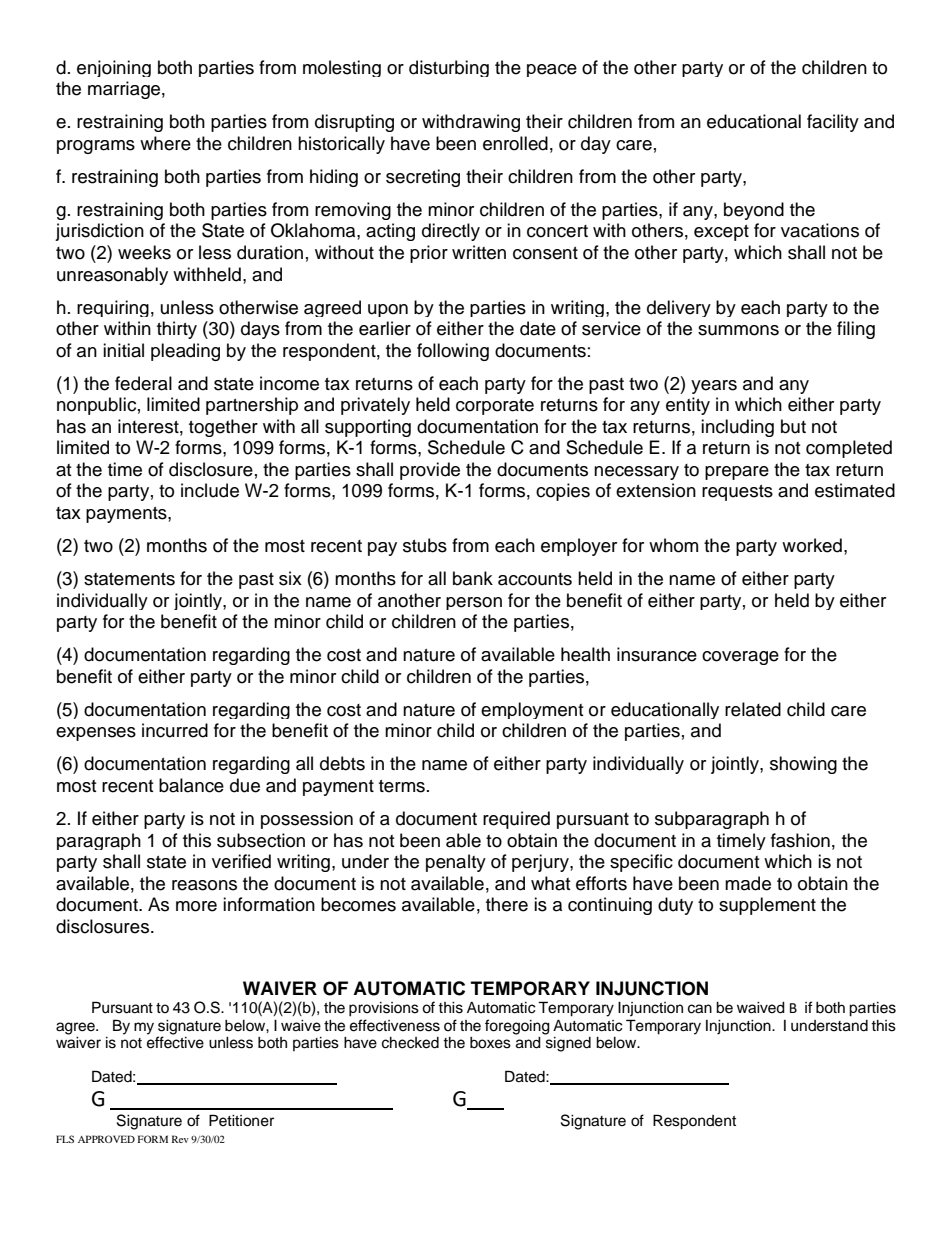 This image has width=952, height=1233. I want to click on summons, so click(738, 330).
